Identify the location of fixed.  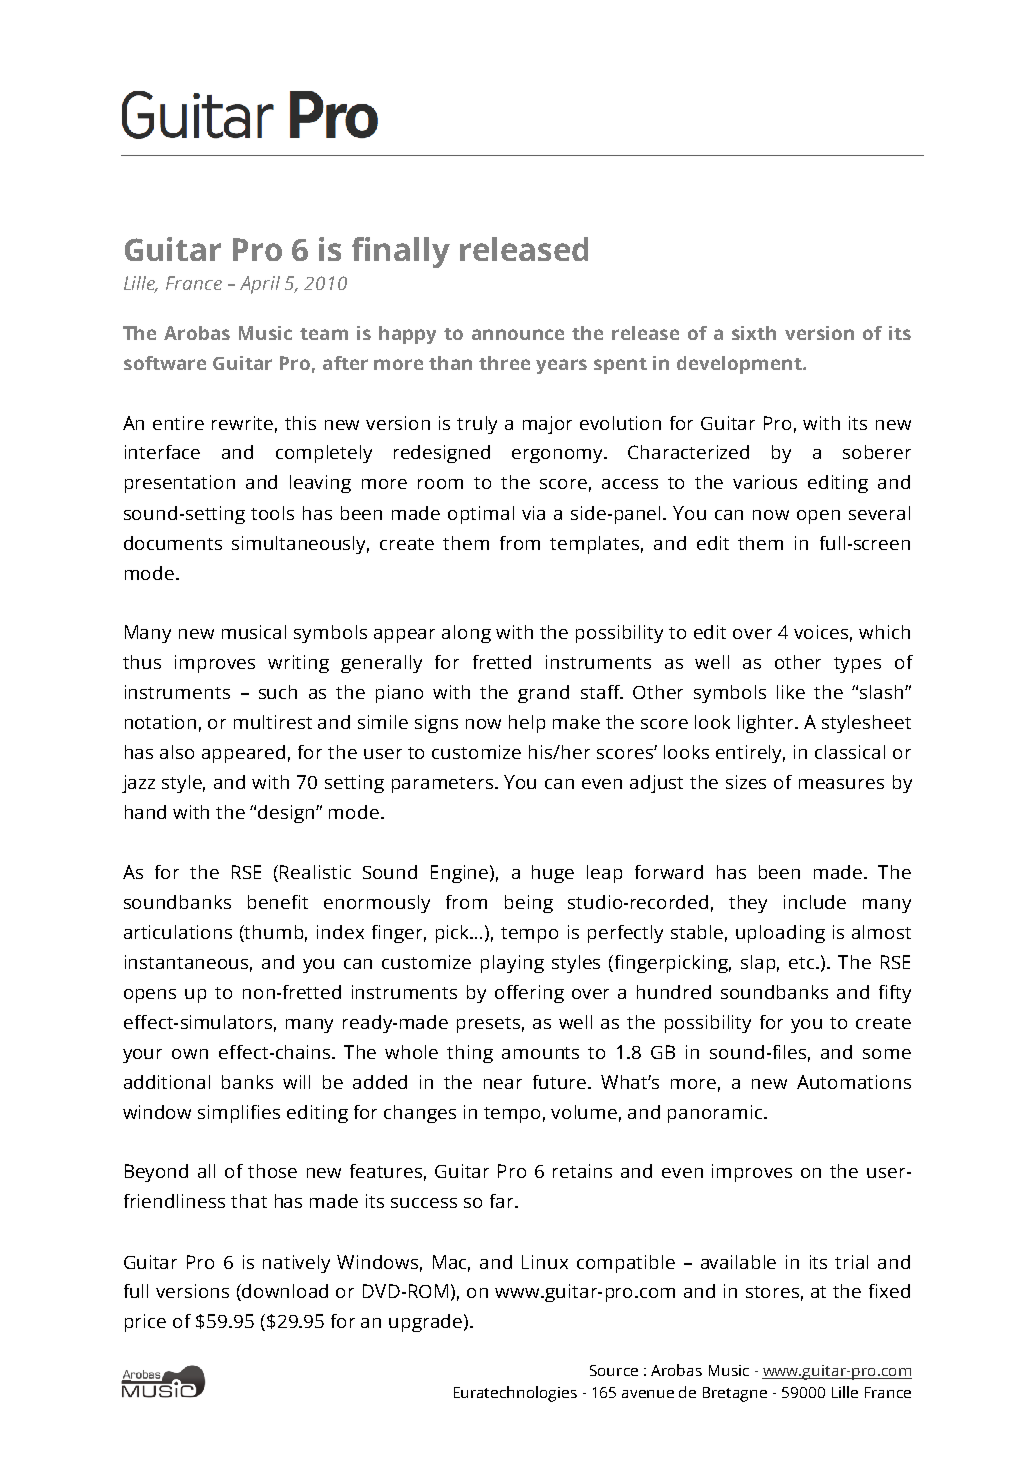
(889, 1291).
